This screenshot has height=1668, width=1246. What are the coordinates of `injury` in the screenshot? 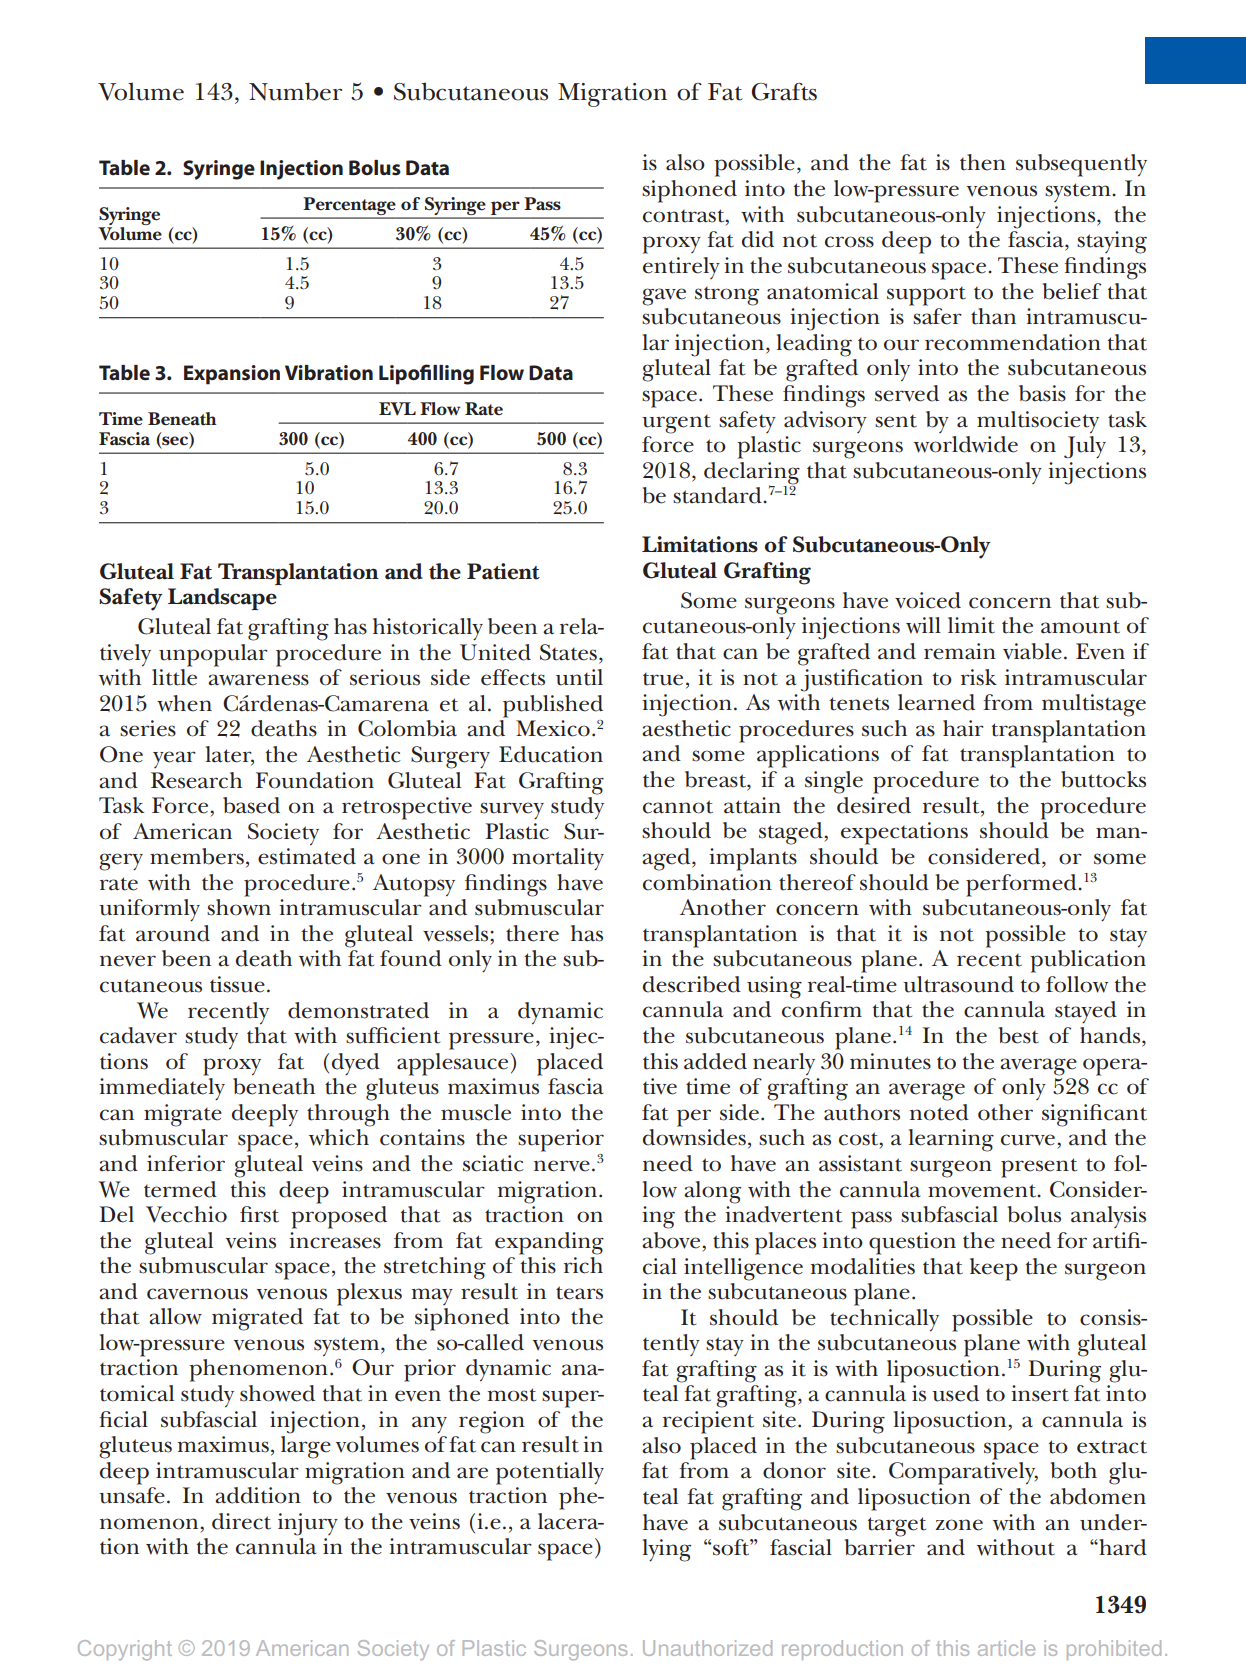 It's located at (308, 1524).
